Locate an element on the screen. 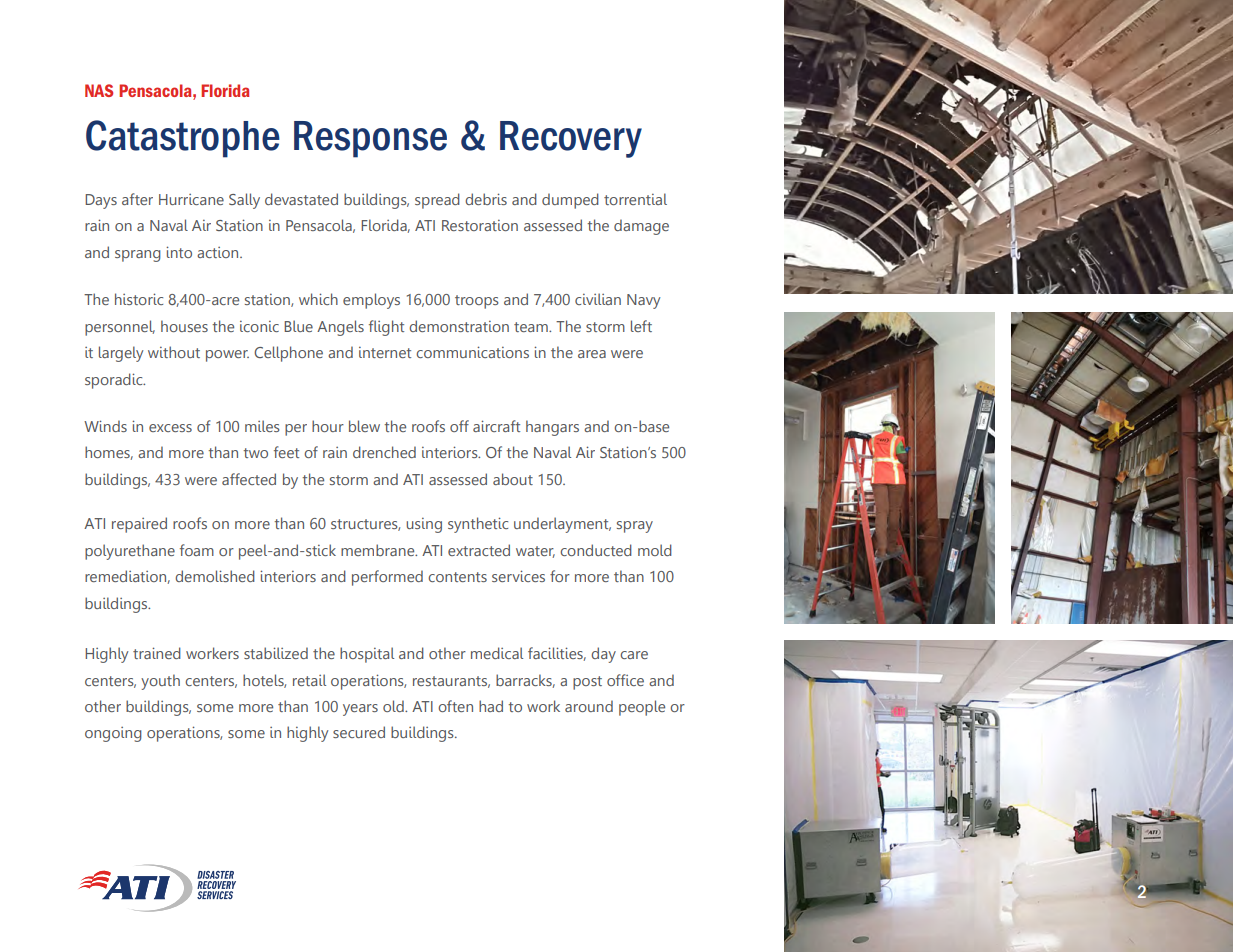 This screenshot has width=1233, height=952. blew is located at coordinates (364, 426).
